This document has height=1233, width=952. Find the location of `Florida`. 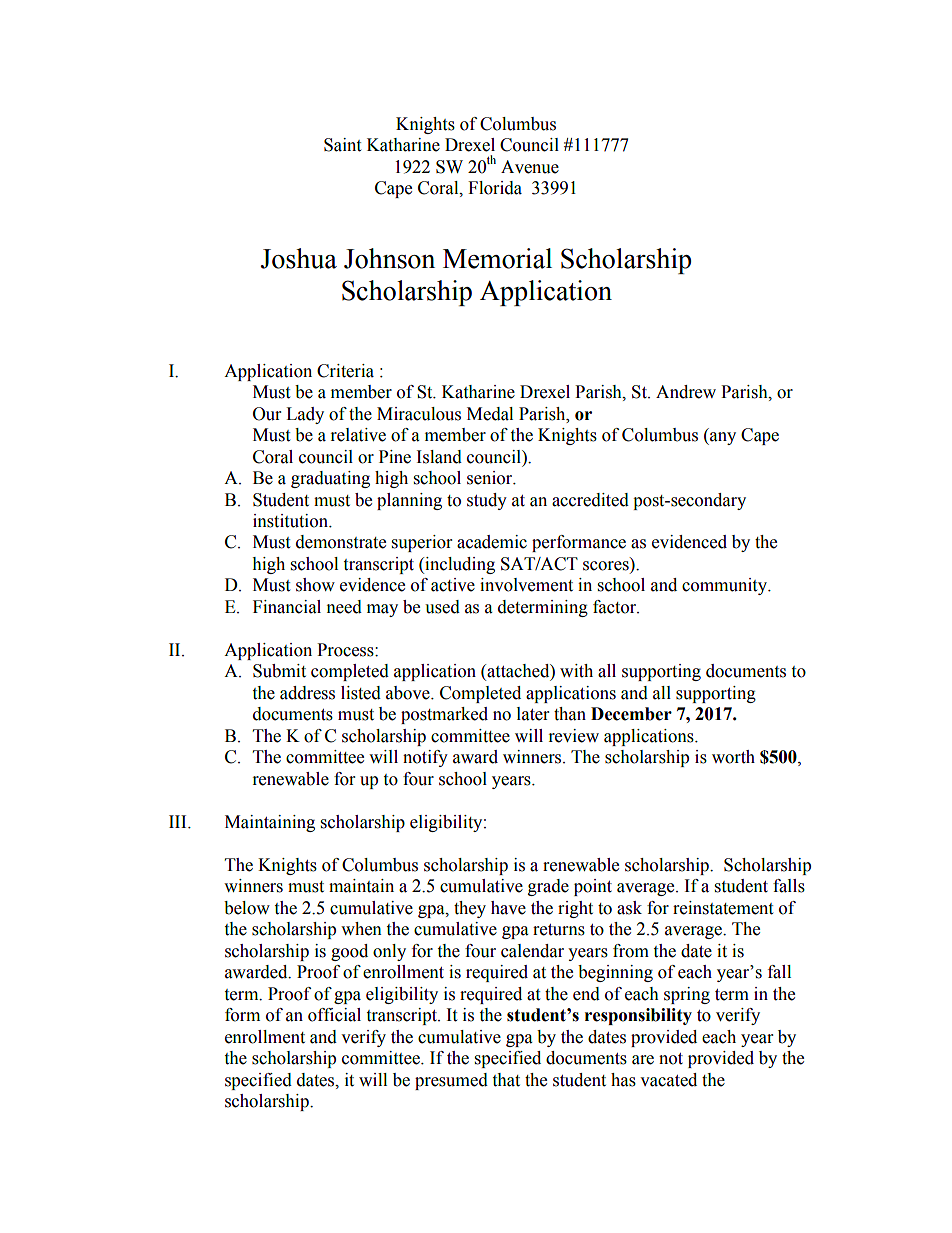

Florida is located at coordinates (495, 188).
